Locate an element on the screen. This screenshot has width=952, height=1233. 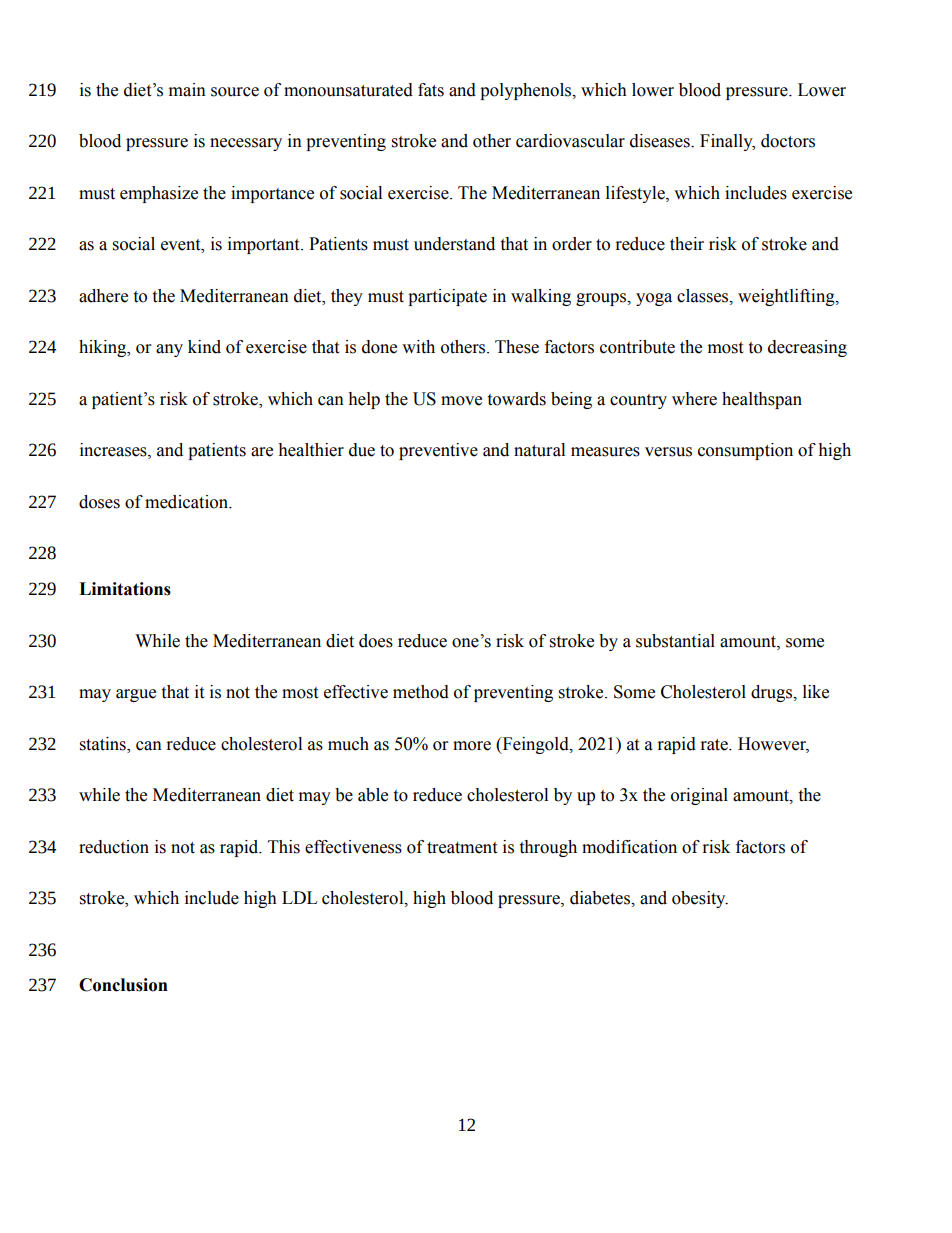
argue is located at coordinates (136, 695).
